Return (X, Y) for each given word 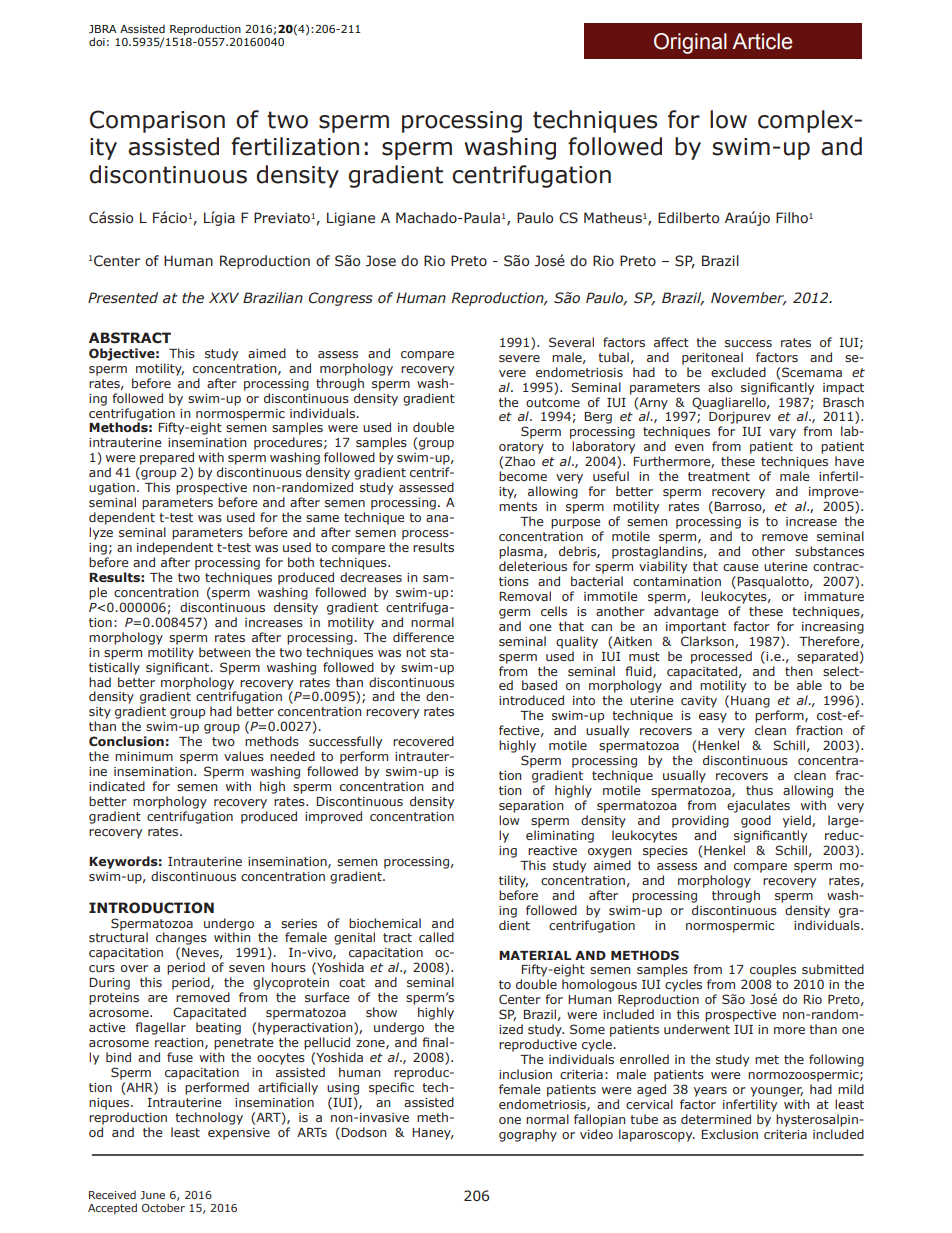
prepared (167, 458)
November (748, 299)
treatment (719, 476)
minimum (144, 756)
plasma (522, 552)
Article (762, 41)
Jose (381, 261)
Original (690, 43)
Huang (750, 702)
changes (181, 940)
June (152, 1195)
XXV (224, 297)
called (436, 937)
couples (773, 970)
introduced (531, 700)
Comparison (157, 121)
